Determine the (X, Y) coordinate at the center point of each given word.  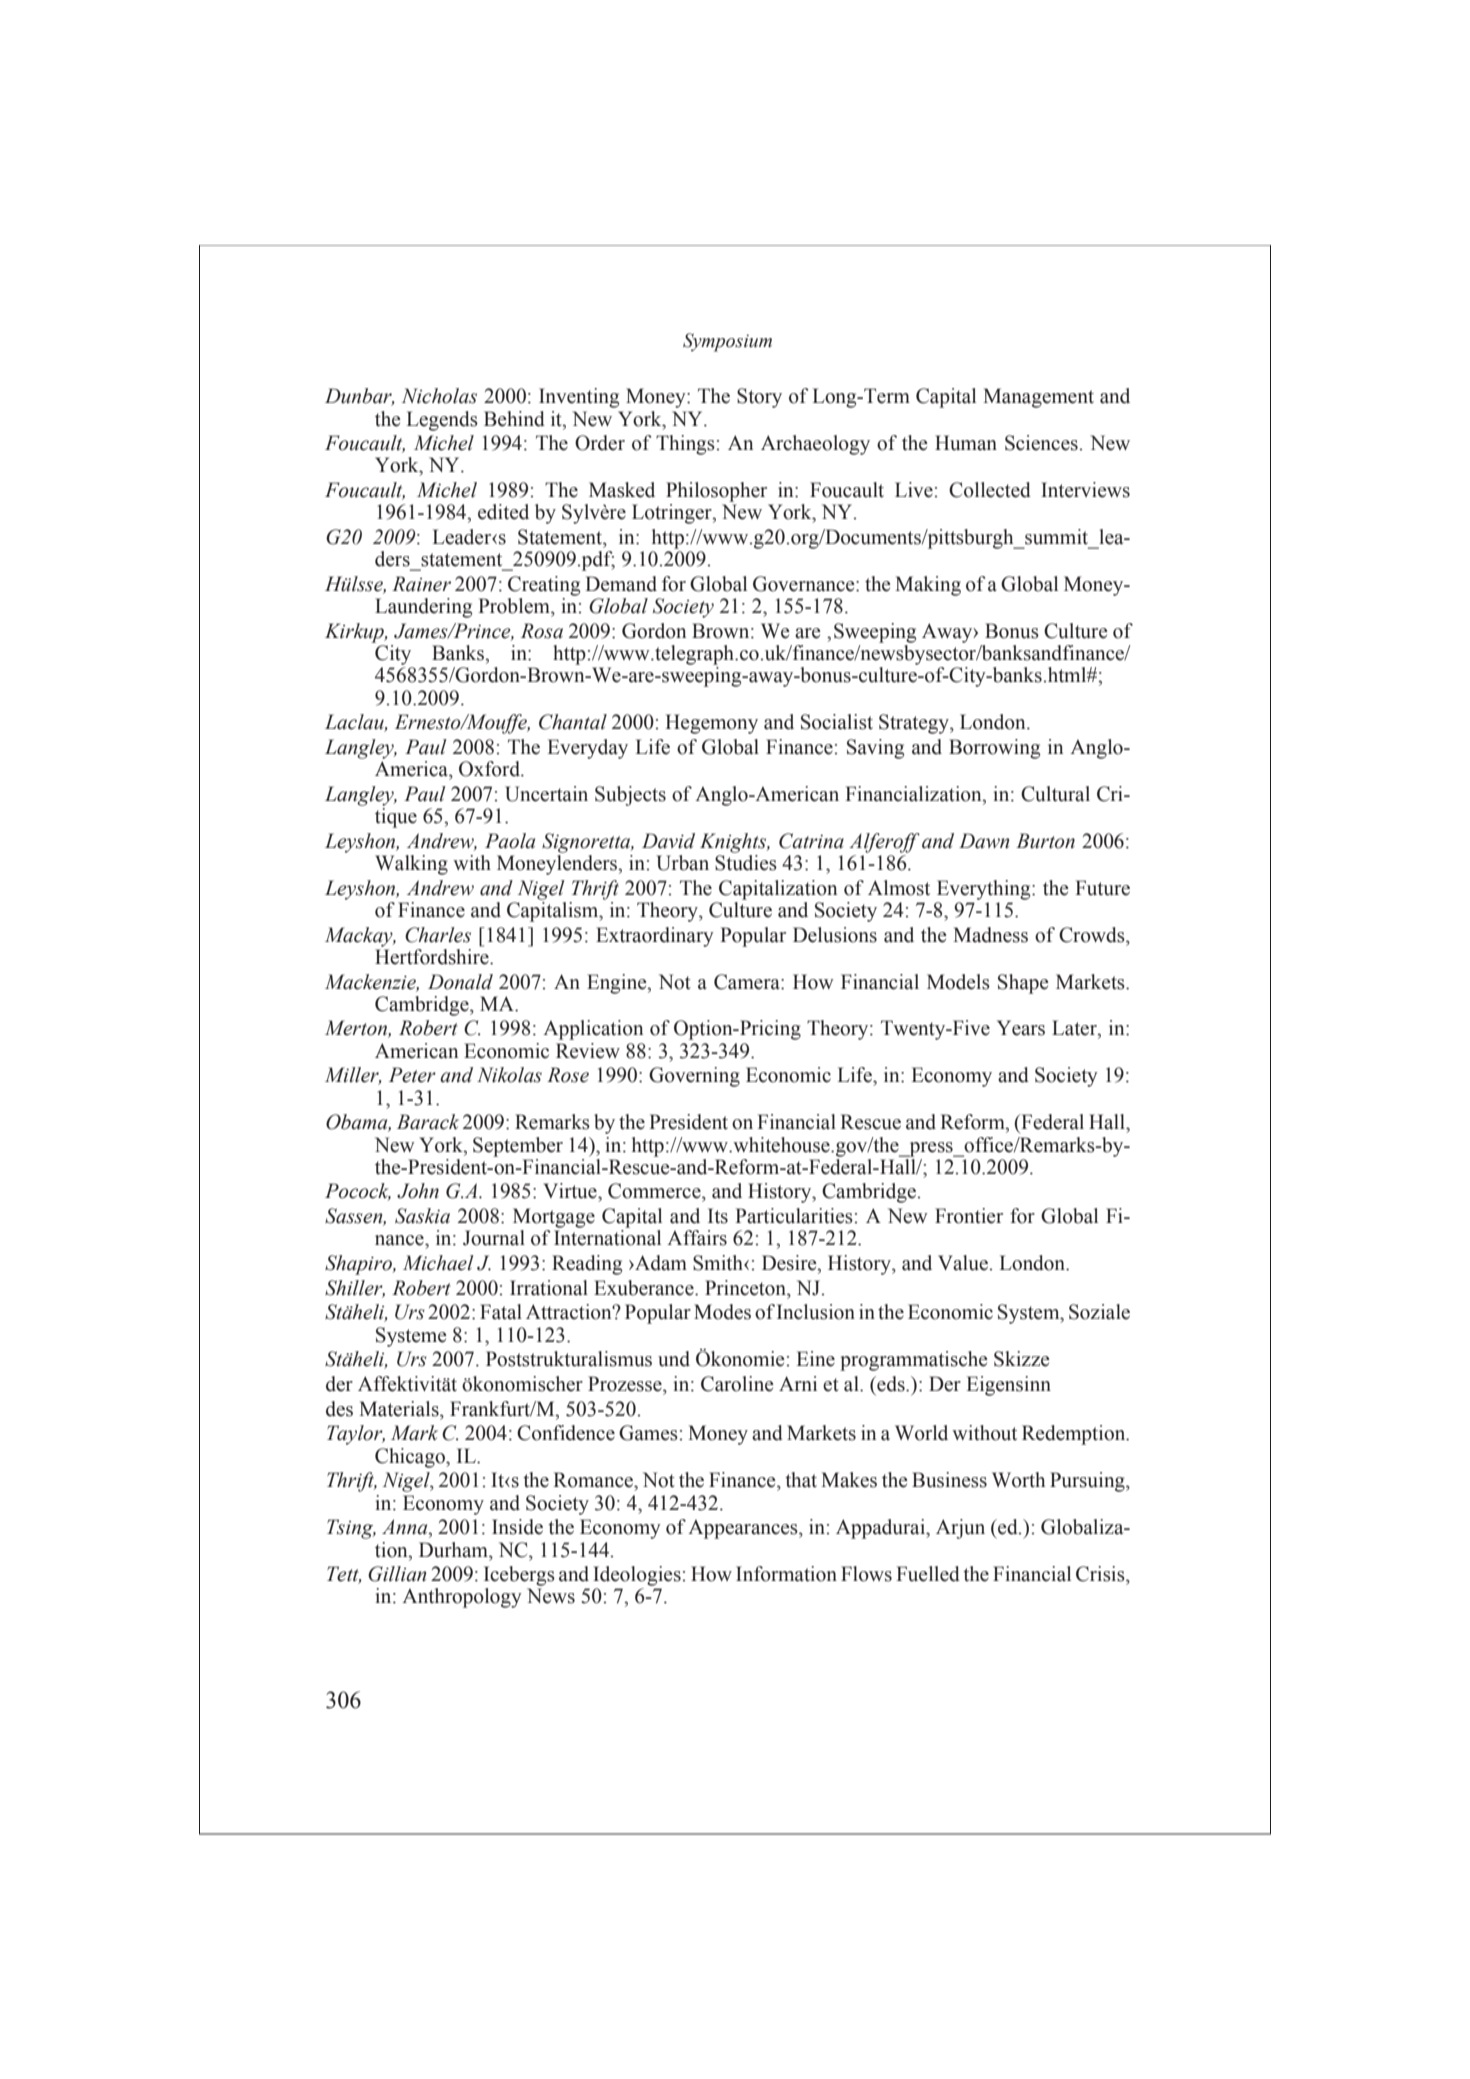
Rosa (542, 631)
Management (1038, 398)
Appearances (744, 1529)
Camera (748, 982)
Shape (1023, 984)
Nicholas (439, 396)
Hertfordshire (433, 955)
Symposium (727, 342)
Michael (438, 1263)
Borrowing (994, 749)
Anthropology (462, 1598)
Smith (719, 1263)
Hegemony (711, 724)
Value (963, 1263)
